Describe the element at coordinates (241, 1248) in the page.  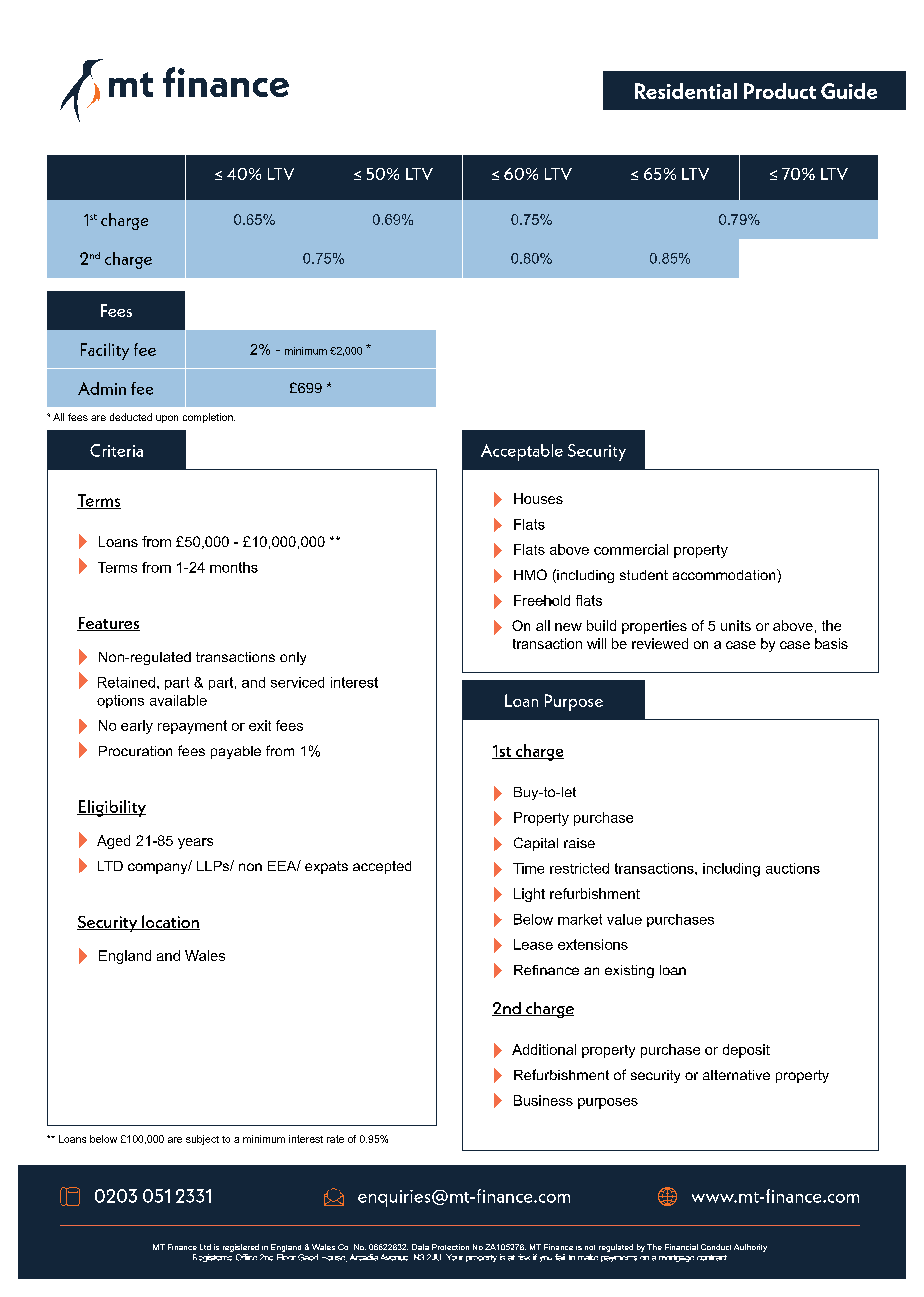
I see `registered` at that location.
